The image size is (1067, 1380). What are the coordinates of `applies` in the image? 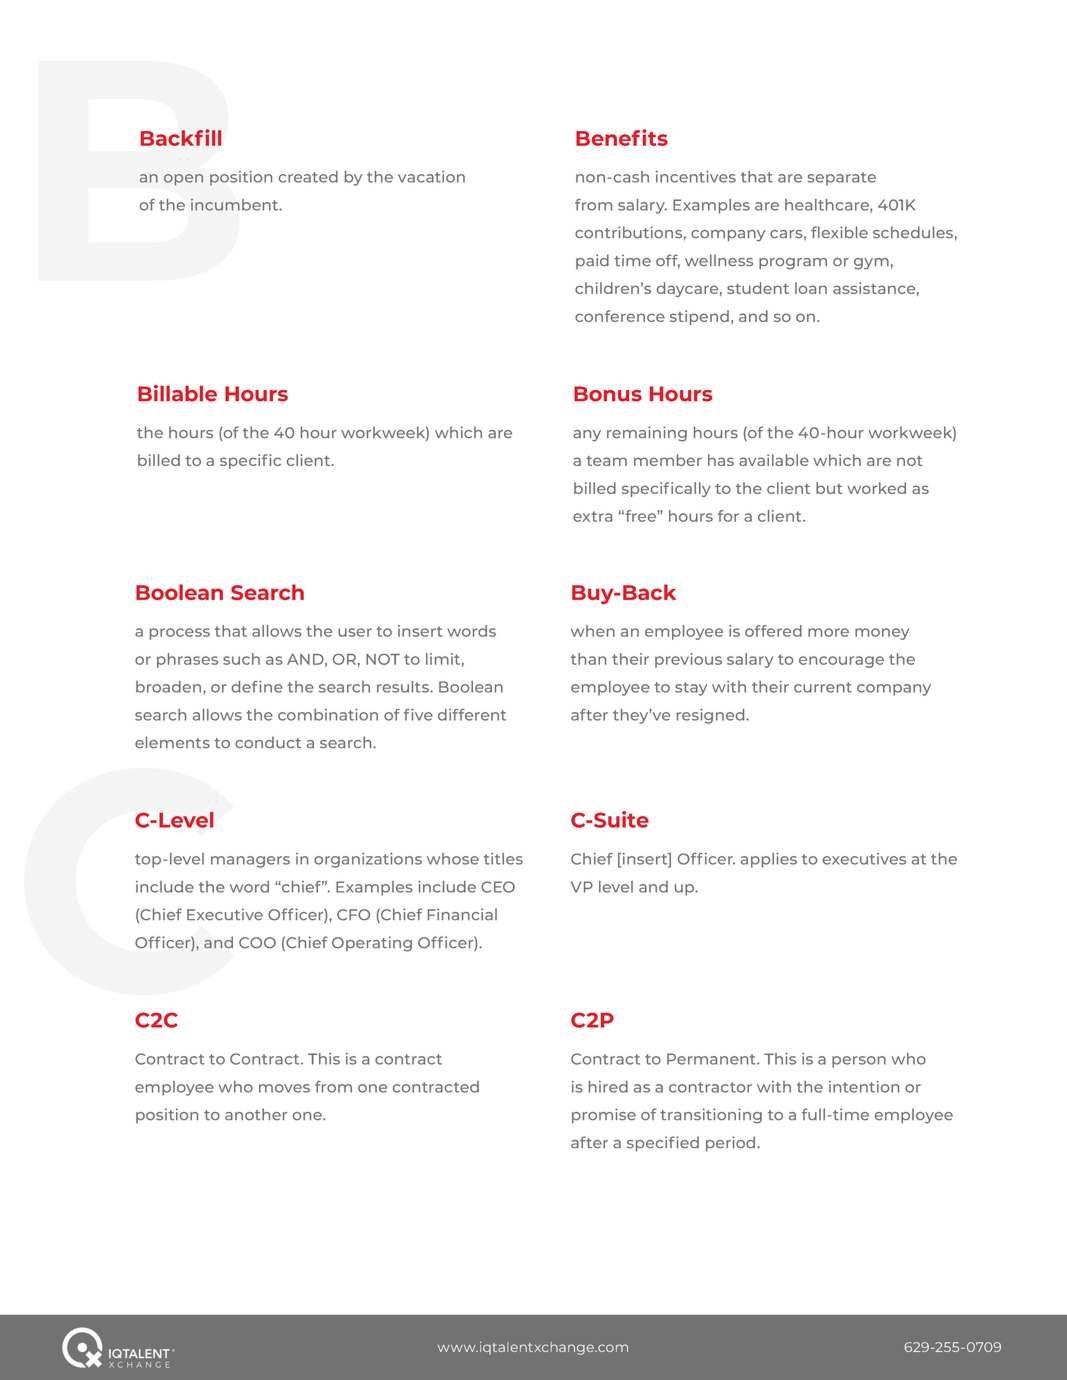 It's located at (769, 860).
